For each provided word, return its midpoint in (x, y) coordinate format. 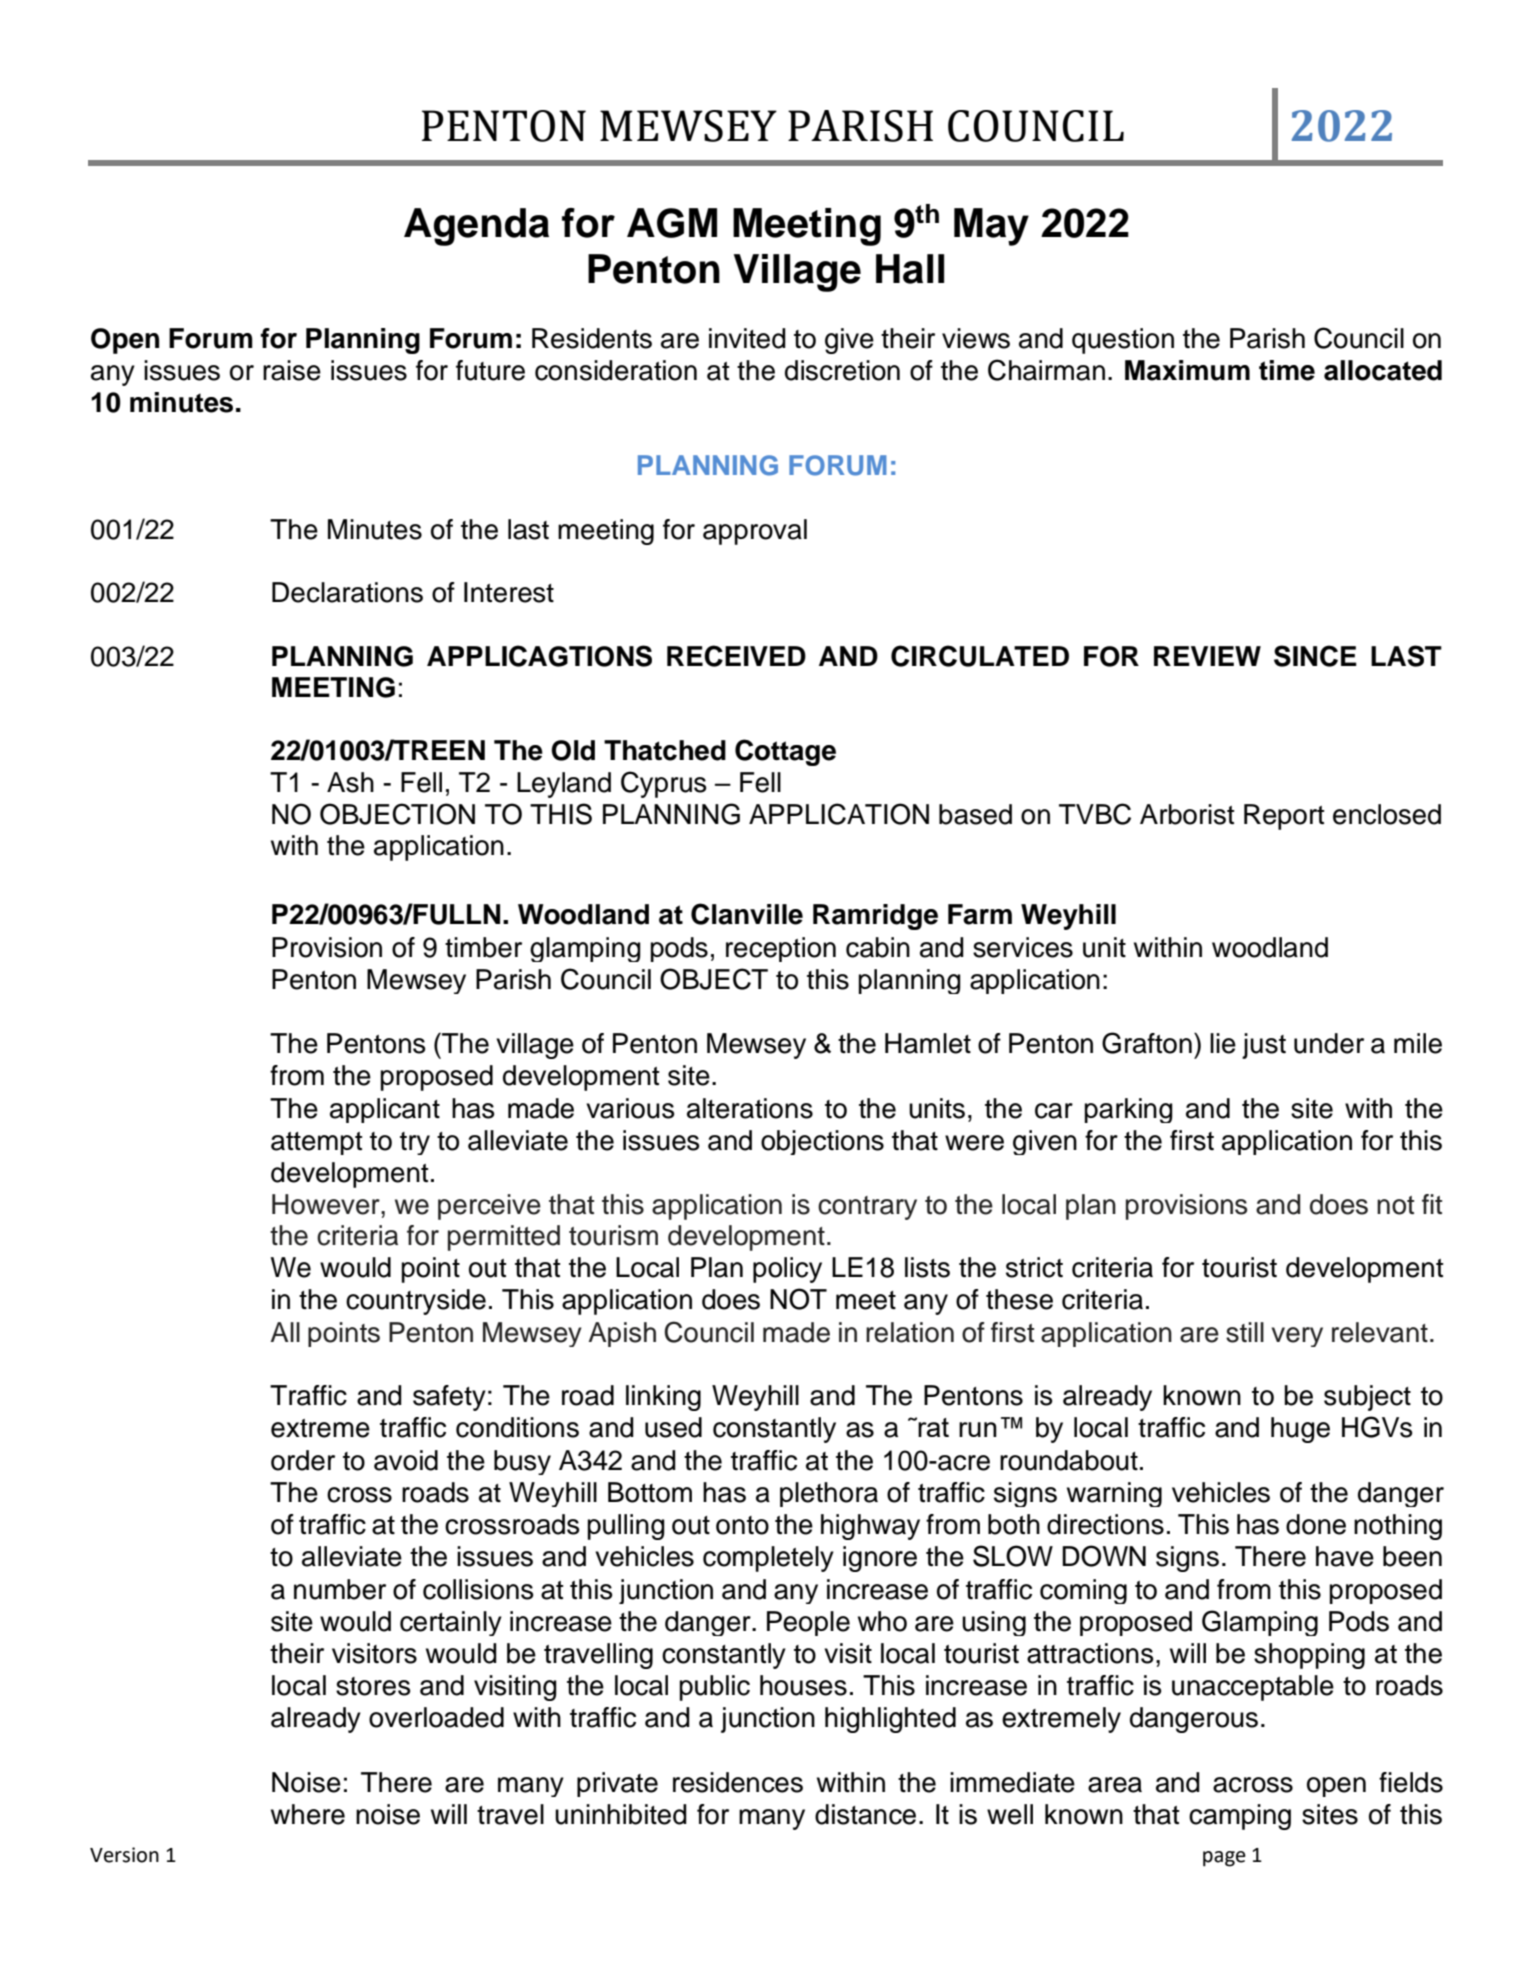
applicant (385, 1110)
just (1264, 1046)
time (1287, 370)
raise (292, 370)
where (308, 1814)
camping (1240, 1817)
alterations (750, 1108)
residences (738, 1782)
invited (747, 338)
